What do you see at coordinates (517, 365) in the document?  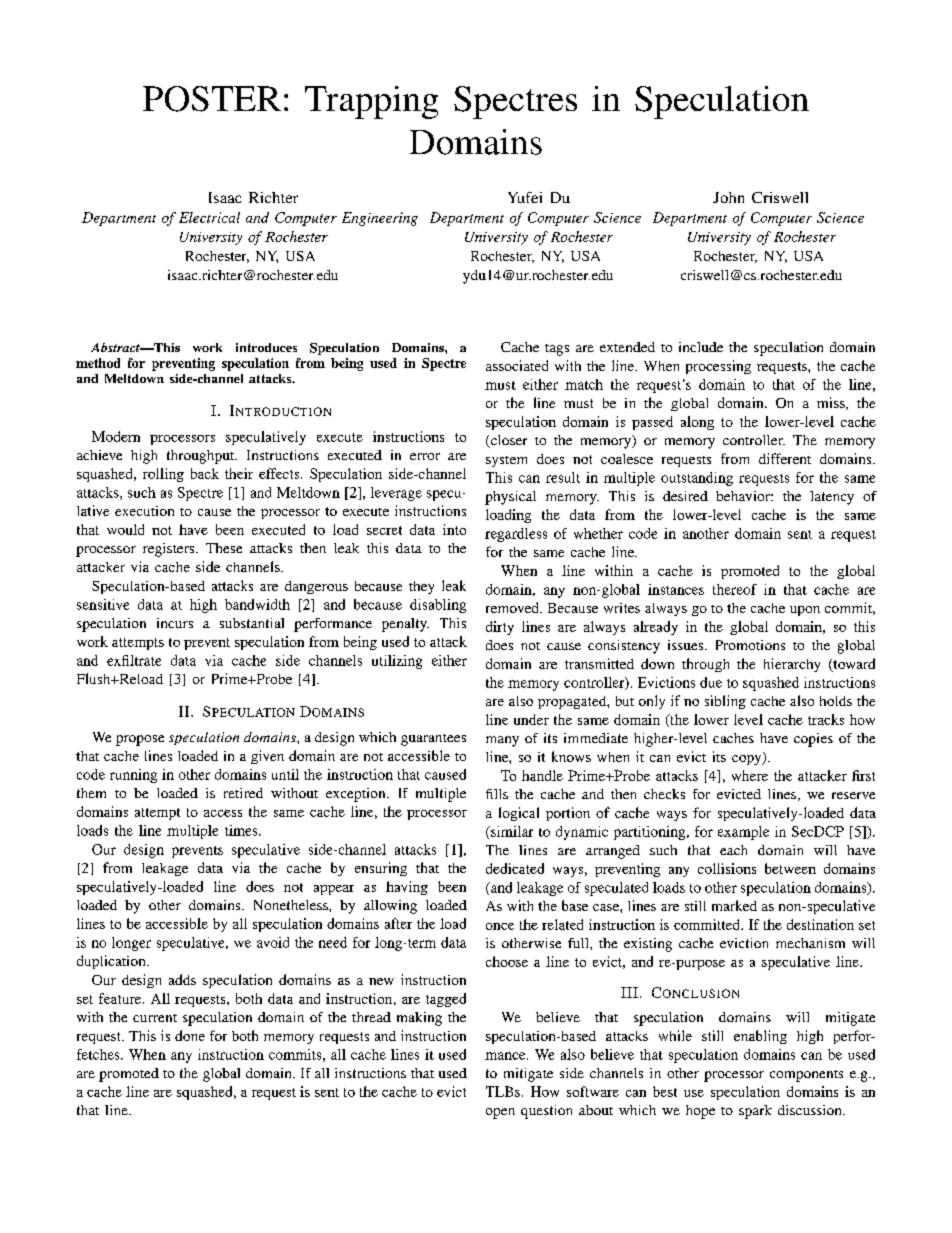 I see `associated` at bounding box center [517, 365].
